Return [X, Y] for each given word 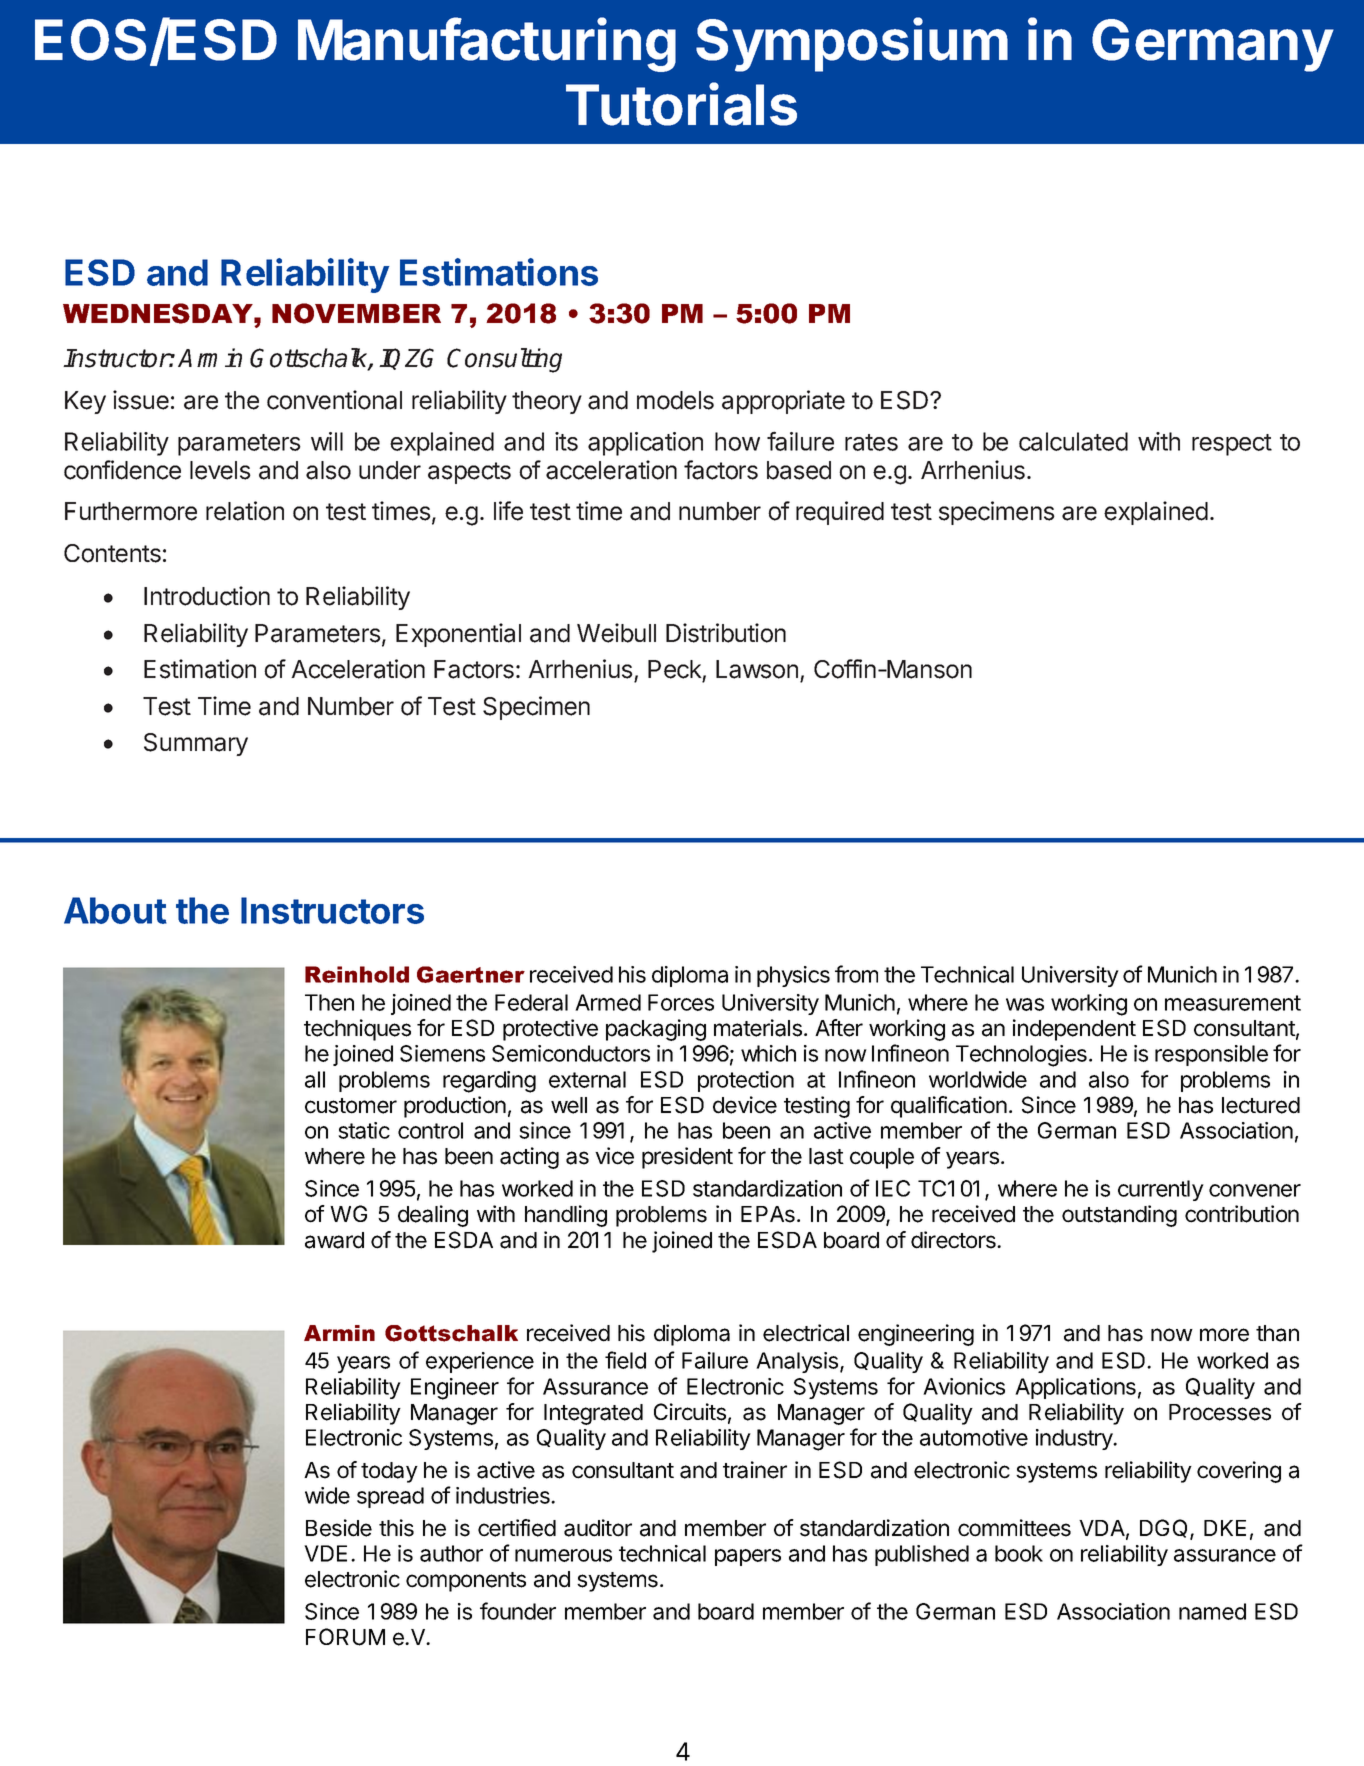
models [675, 400]
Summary [196, 744]
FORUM [345, 1637]
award [334, 1240]
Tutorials [681, 104]
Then [329, 1002]
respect [1232, 445]
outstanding [1119, 1216]
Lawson [757, 669]
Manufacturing [487, 44]
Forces [681, 1002]
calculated [1073, 441]
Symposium [852, 44]
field [625, 1360]
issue [141, 400]
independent [1074, 1030]
